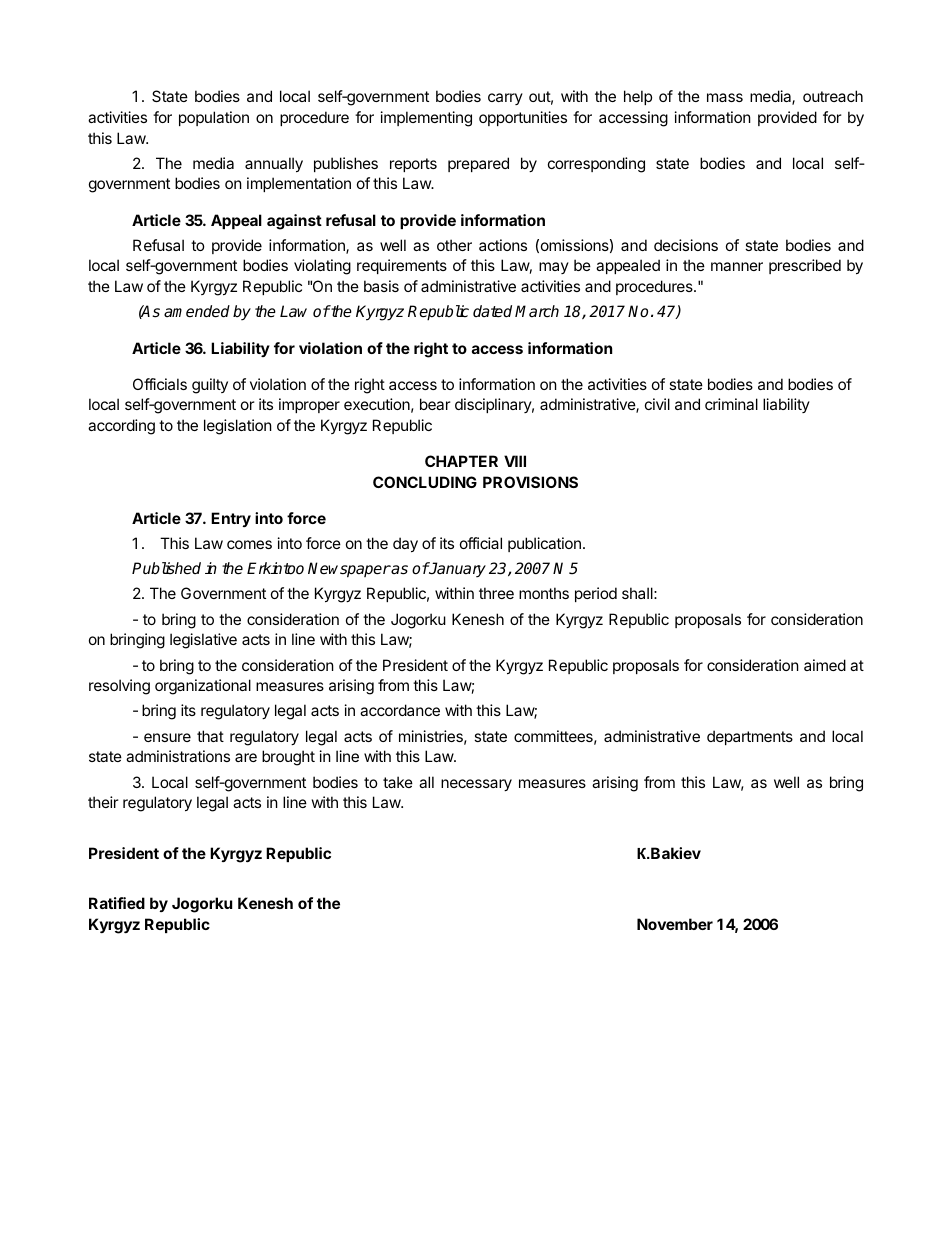 Image resolution: width=952 pixels, height=1233 pixels. What do you see at coordinates (197, 311) in the screenshot?
I see `amended` at bounding box center [197, 311].
